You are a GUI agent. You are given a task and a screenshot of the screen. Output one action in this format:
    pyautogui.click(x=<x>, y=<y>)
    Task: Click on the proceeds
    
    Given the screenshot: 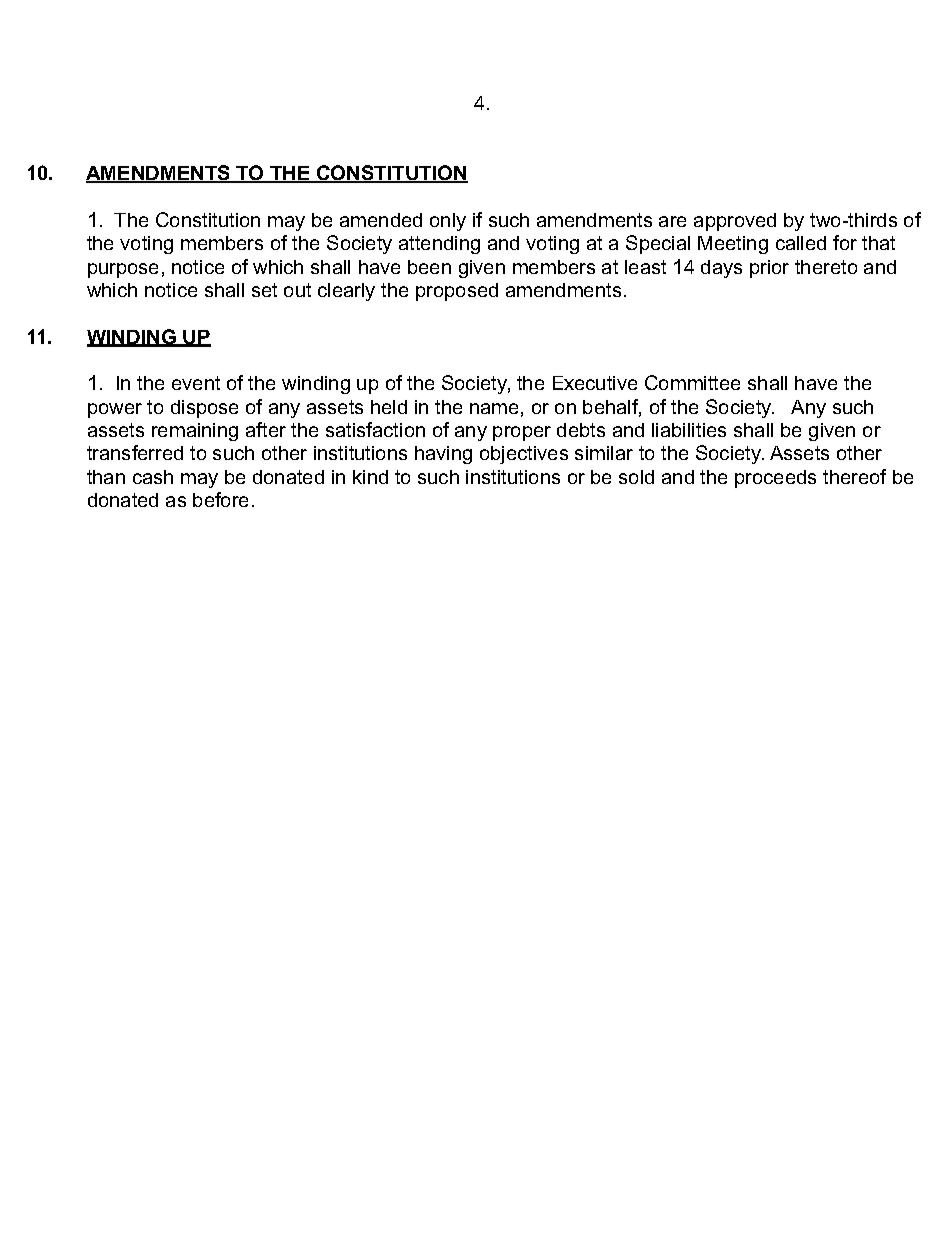 What is the action you would take?
    pyautogui.click(x=775, y=479)
